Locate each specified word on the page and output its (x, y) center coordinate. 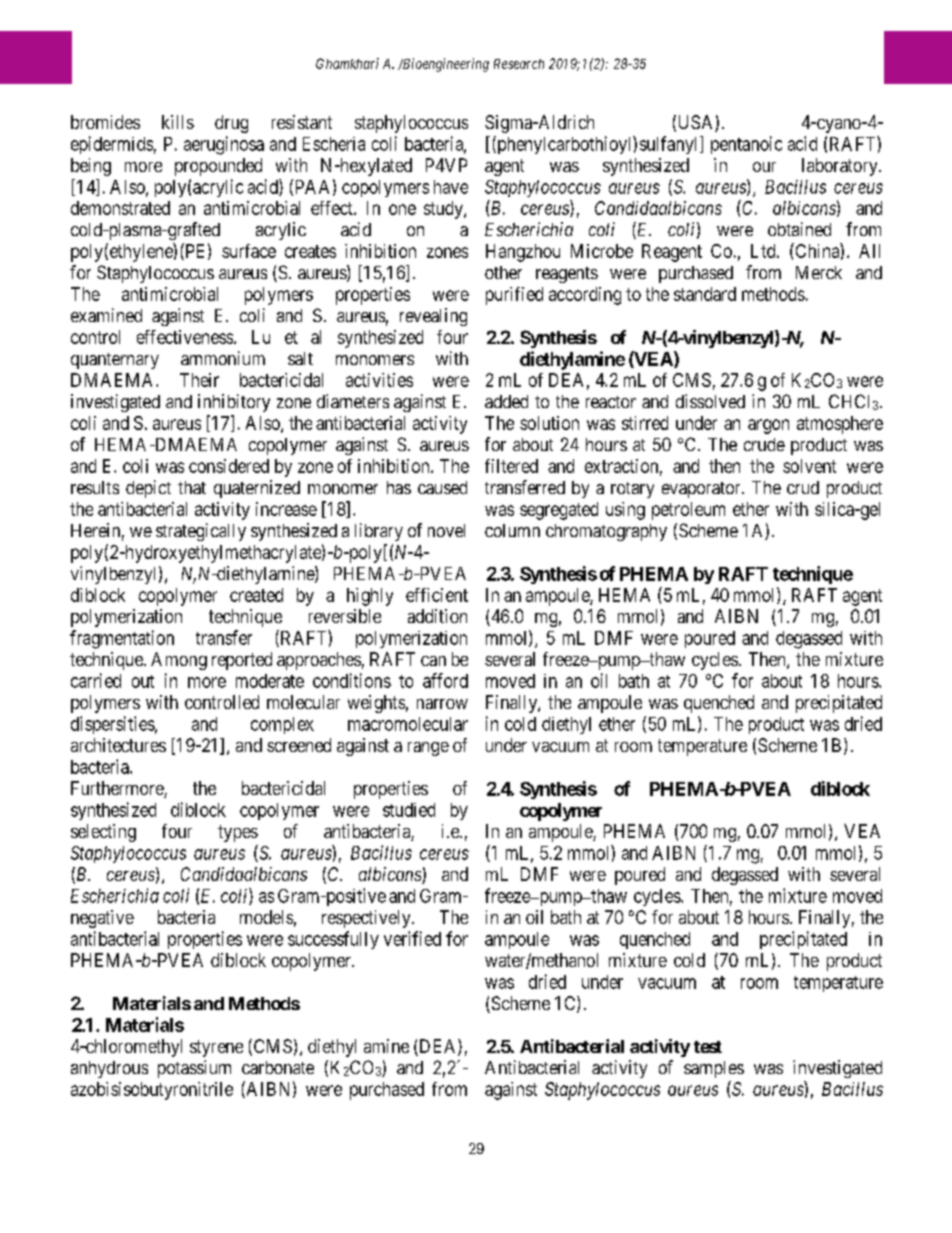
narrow (442, 704)
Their (199, 380)
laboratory (841, 167)
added (506, 401)
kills (178, 122)
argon (768, 426)
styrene (216, 1048)
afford (445, 680)
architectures (118, 745)
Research (519, 64)
